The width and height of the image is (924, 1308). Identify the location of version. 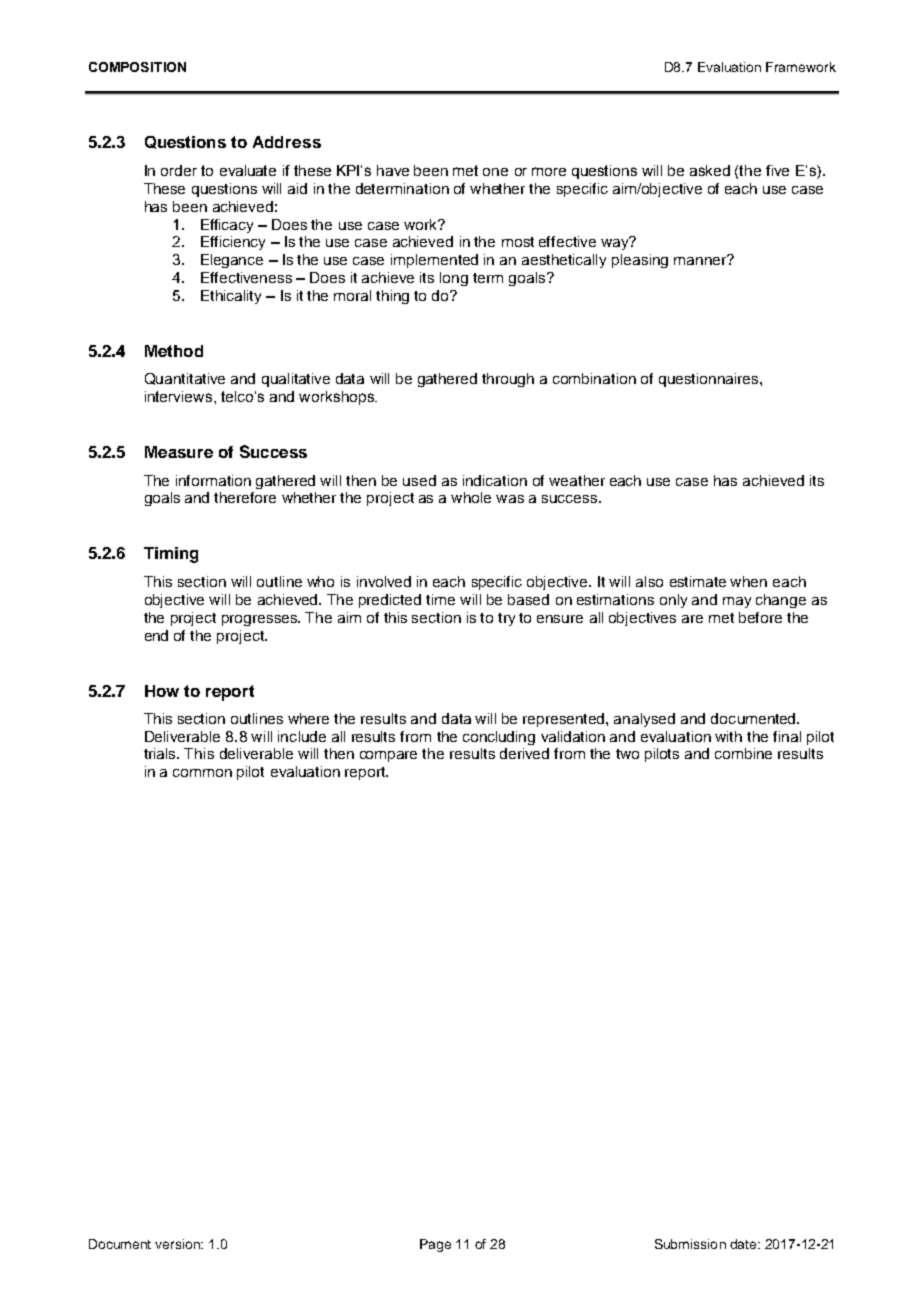
(178, 1244).
